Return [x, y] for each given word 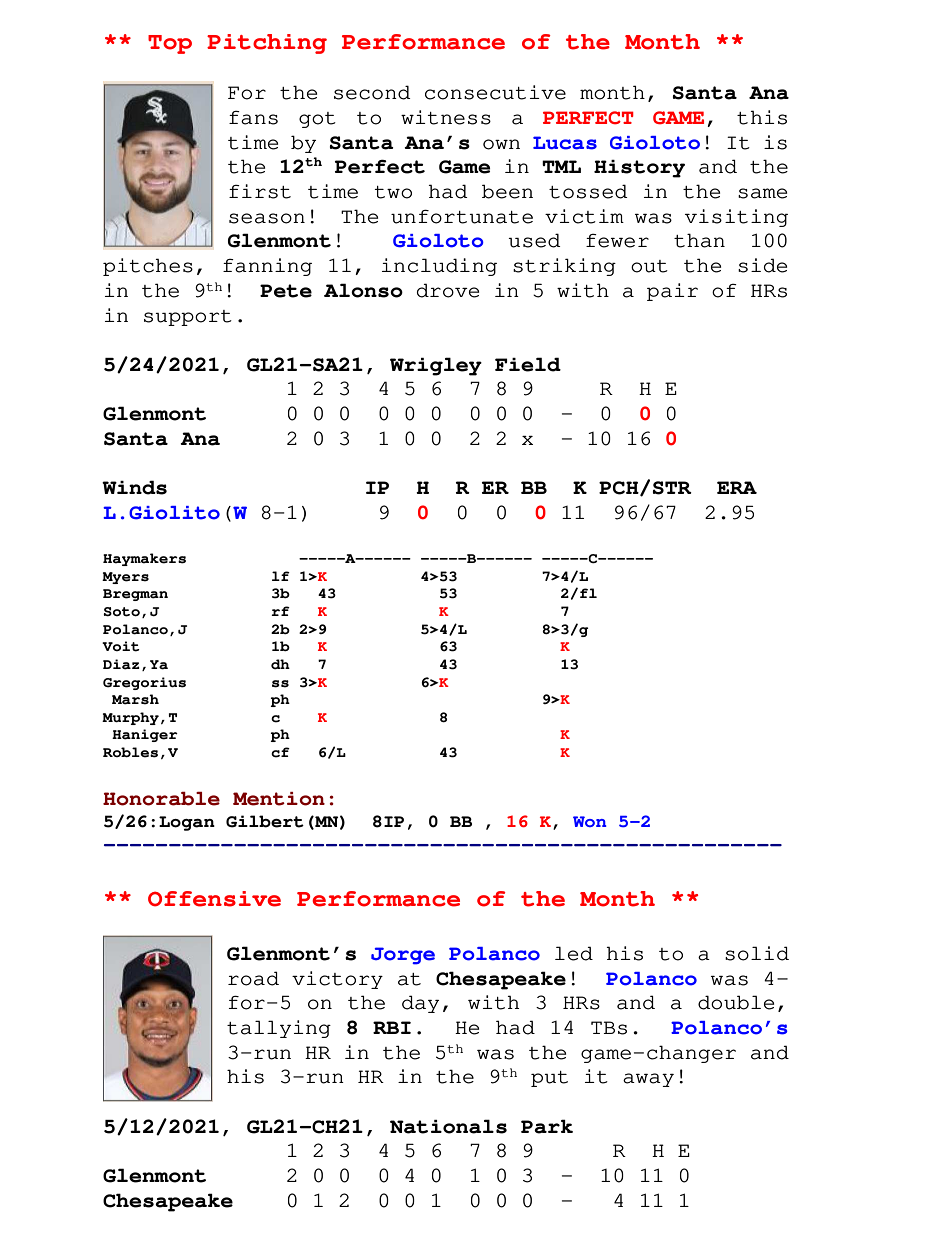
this [762, 117]
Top [170, 44]
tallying [279, 1029]
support [188, 318]
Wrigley [436, 366]
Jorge [403, 956]
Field [528, 364]
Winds [134, 487]
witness [446, 117]
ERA [737, 487]
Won [589, 821]
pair [672, 292]
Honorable [161, 799]
